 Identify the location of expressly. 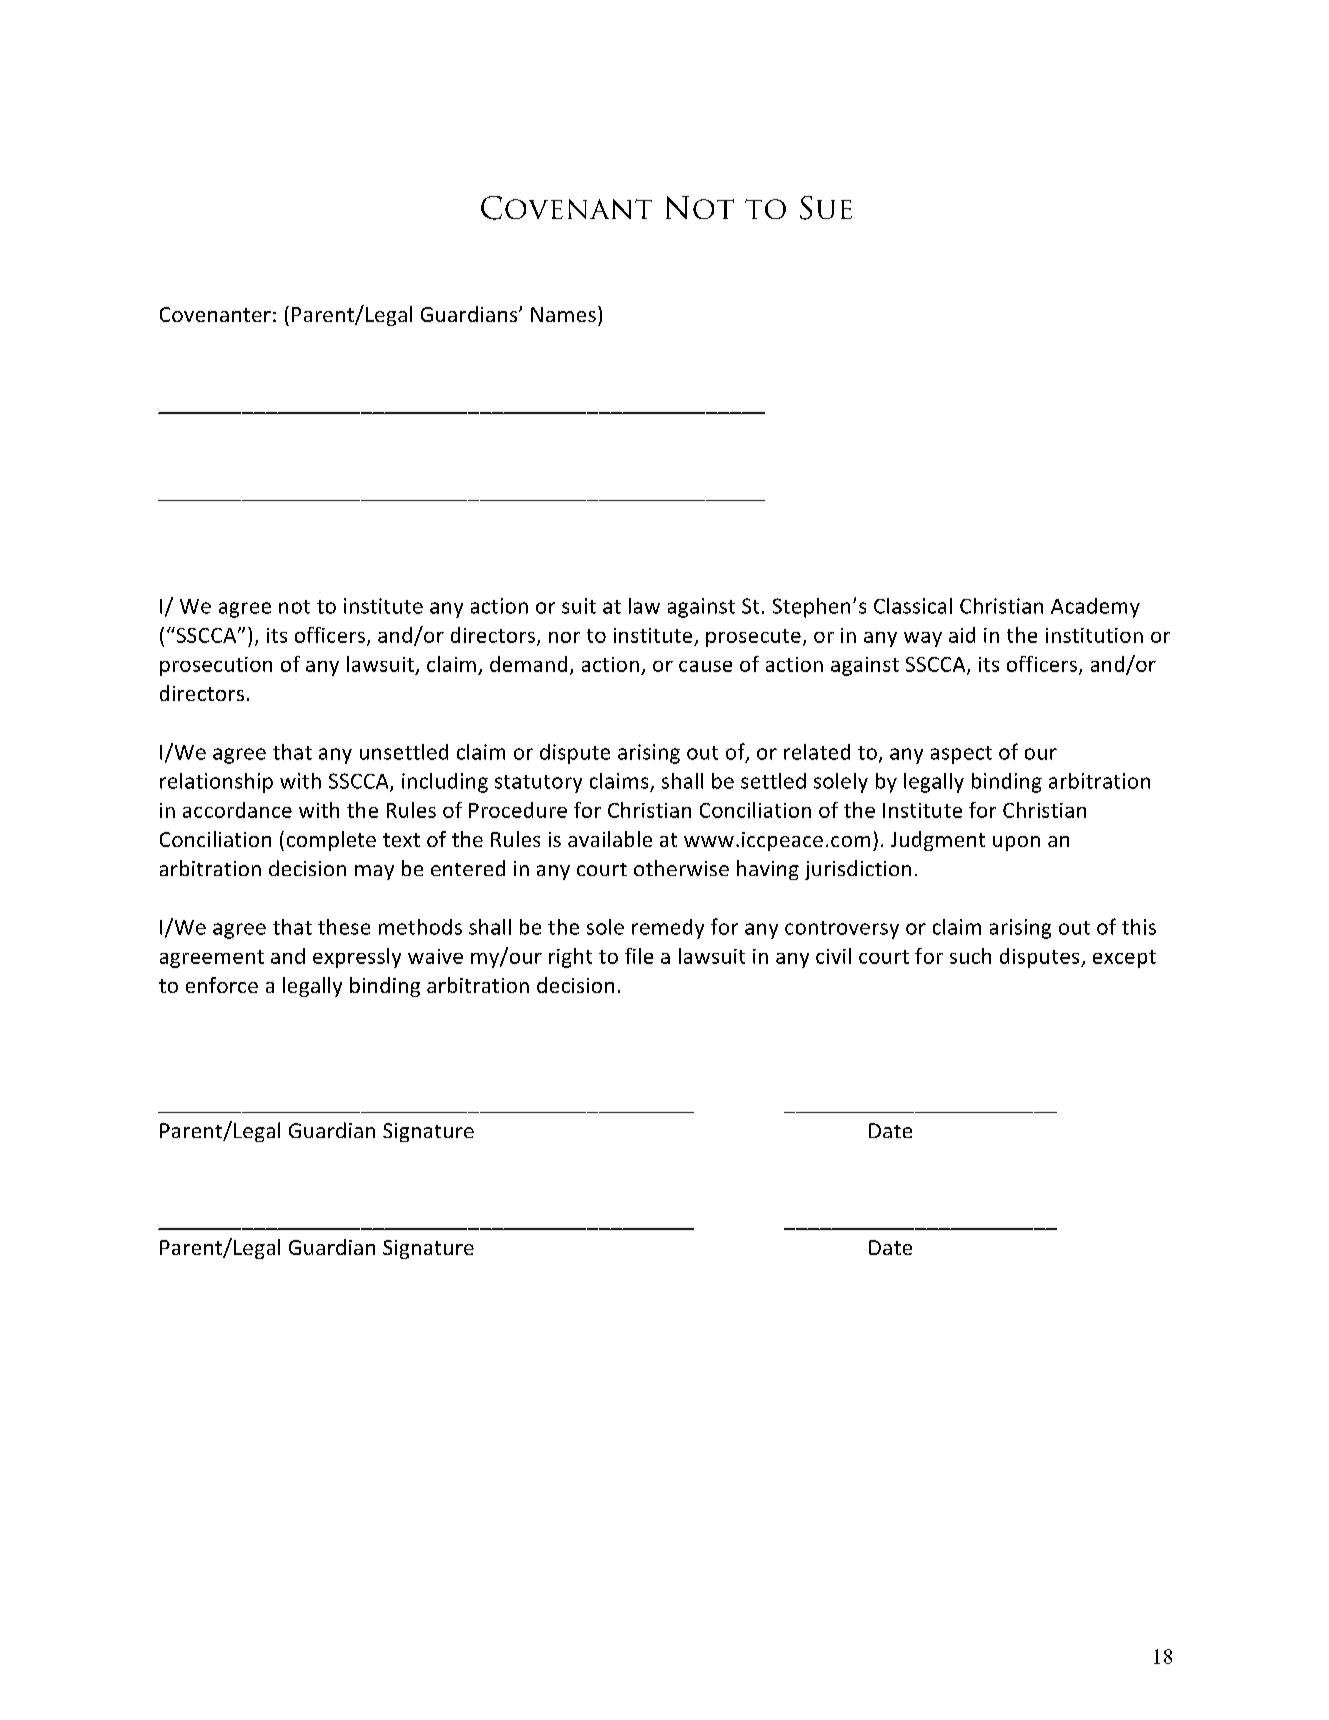
(357, 958).
